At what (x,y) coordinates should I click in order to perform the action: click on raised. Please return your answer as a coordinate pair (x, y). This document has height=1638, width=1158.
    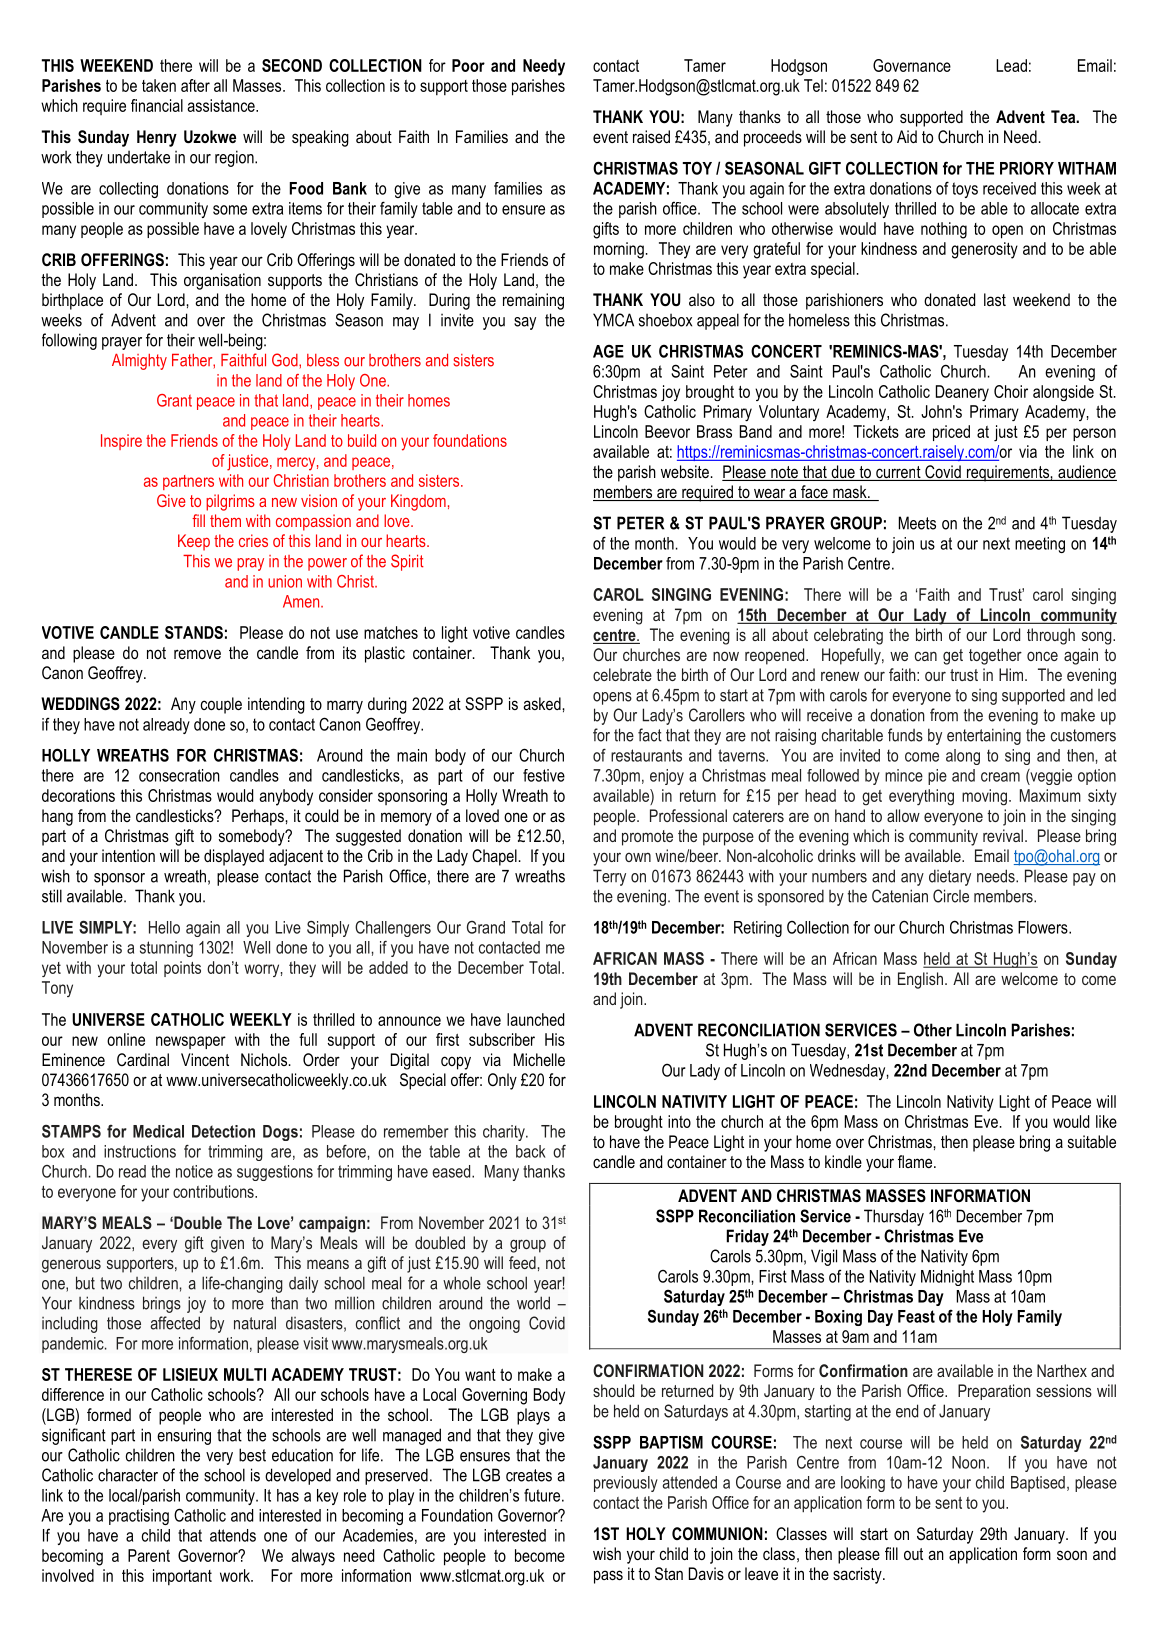
    Looking at the image, I should click on (651, 136).
